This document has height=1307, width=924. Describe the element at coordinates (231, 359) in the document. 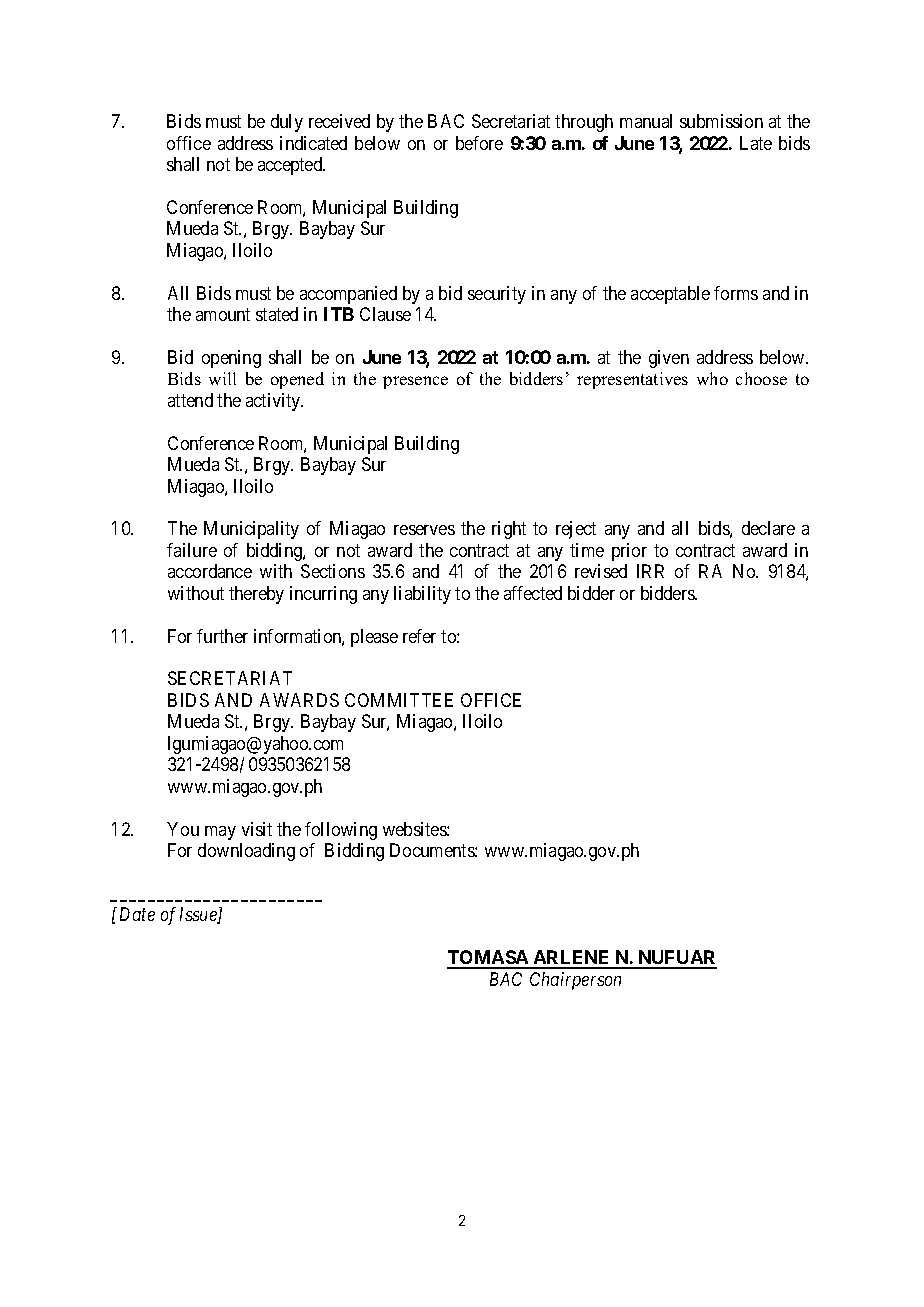

I see `opening` at that location.
